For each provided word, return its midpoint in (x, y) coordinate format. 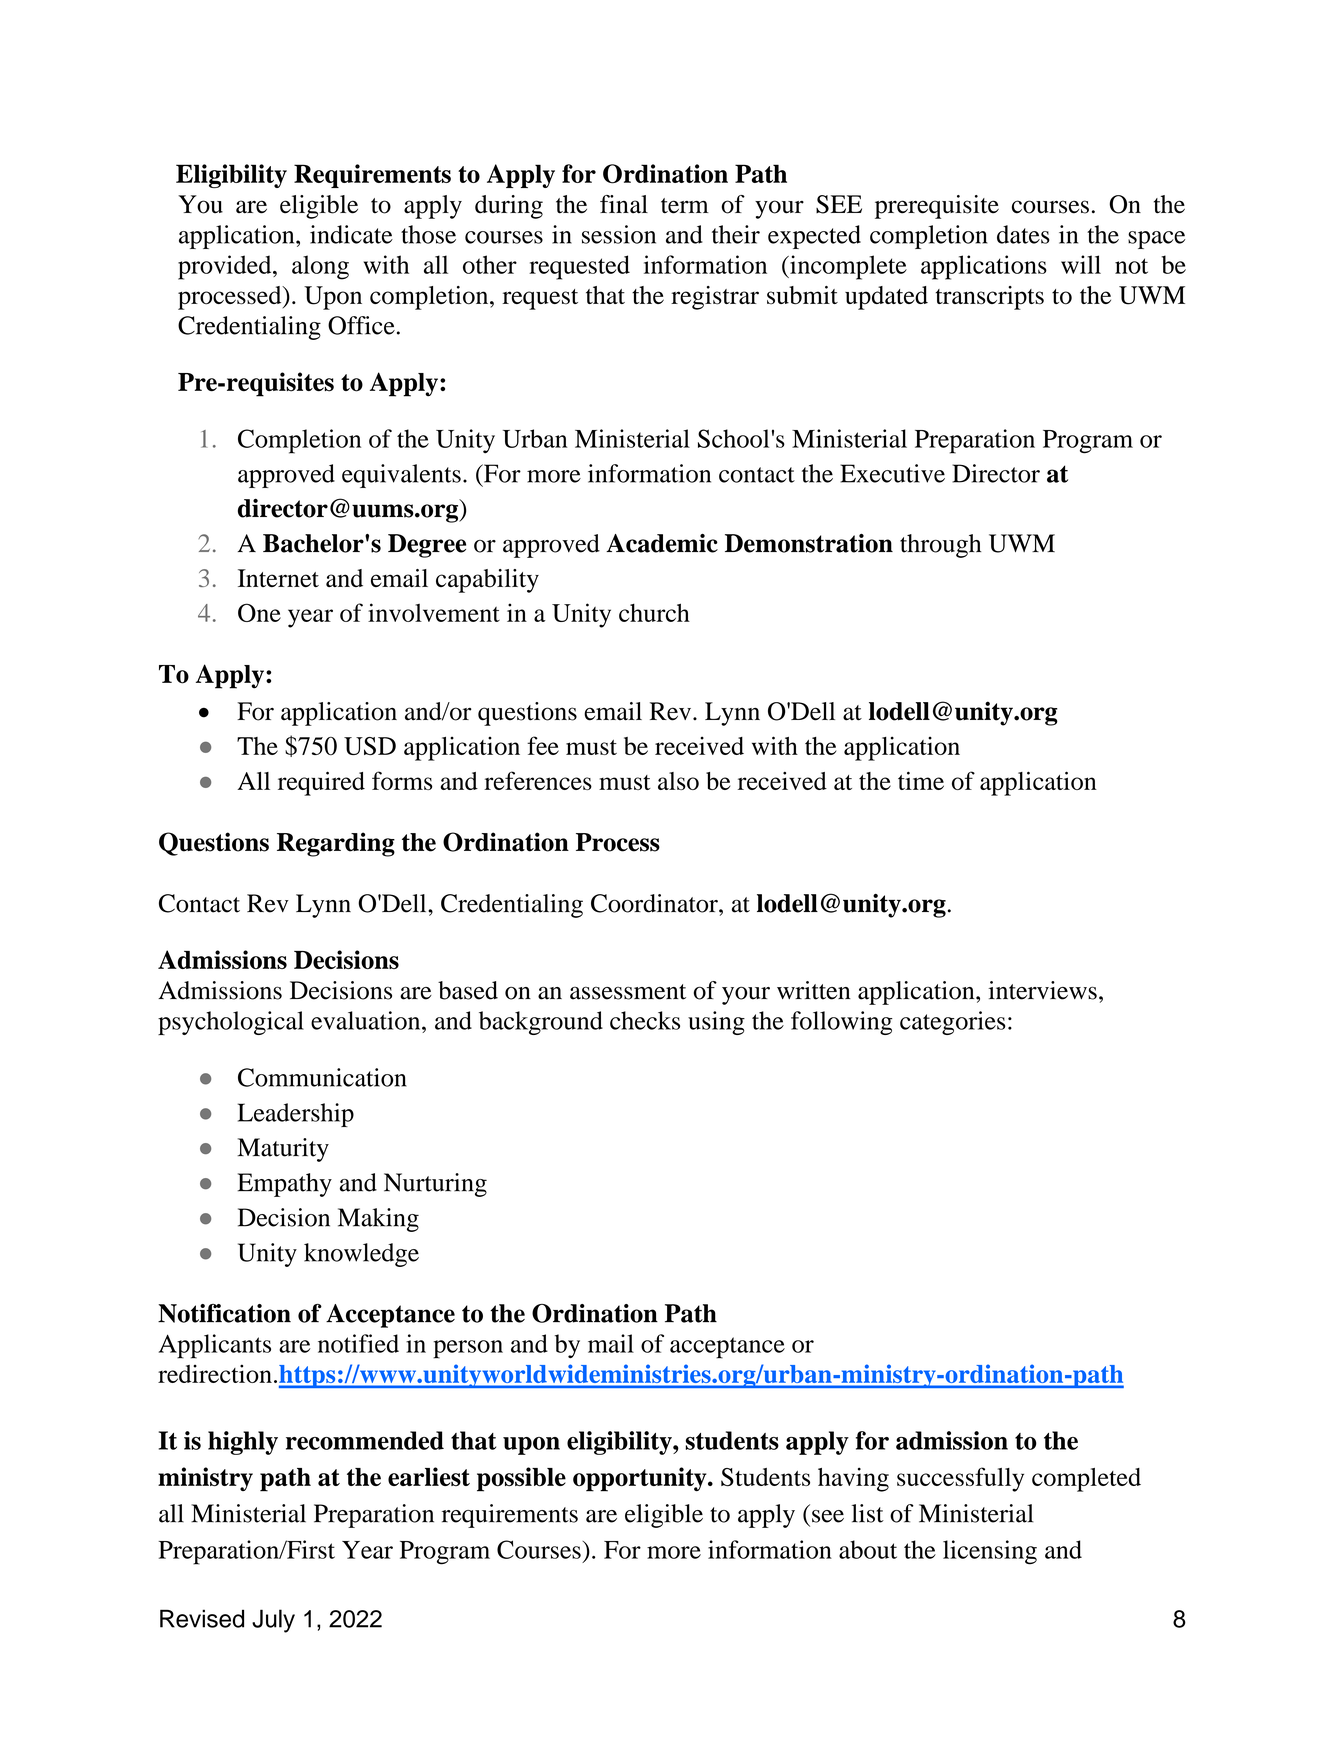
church (654, 612)
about (868, 1549)
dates (1023, 234)
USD (370, 746)
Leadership (296, 1115)
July (273, 1621)
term (685, 206)
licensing (990, 1552)
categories (953, 1023)
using (716, 1023)
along (320, 267)
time (921, 780)
